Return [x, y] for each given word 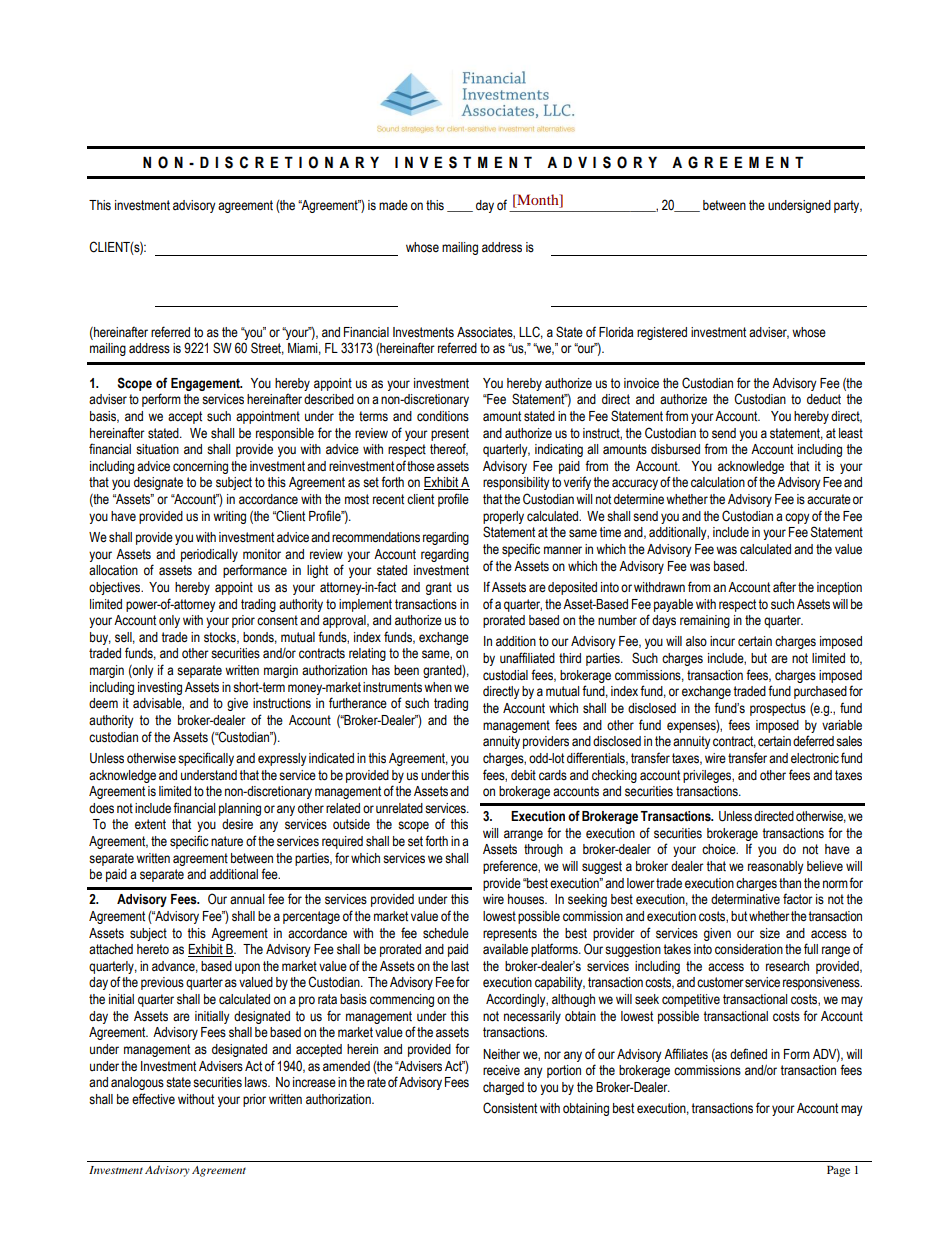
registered [662, 333]
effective [153, 1099]
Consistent [510, 1108]
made [393, 205]
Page [838, 1171]
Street [267, 348]
